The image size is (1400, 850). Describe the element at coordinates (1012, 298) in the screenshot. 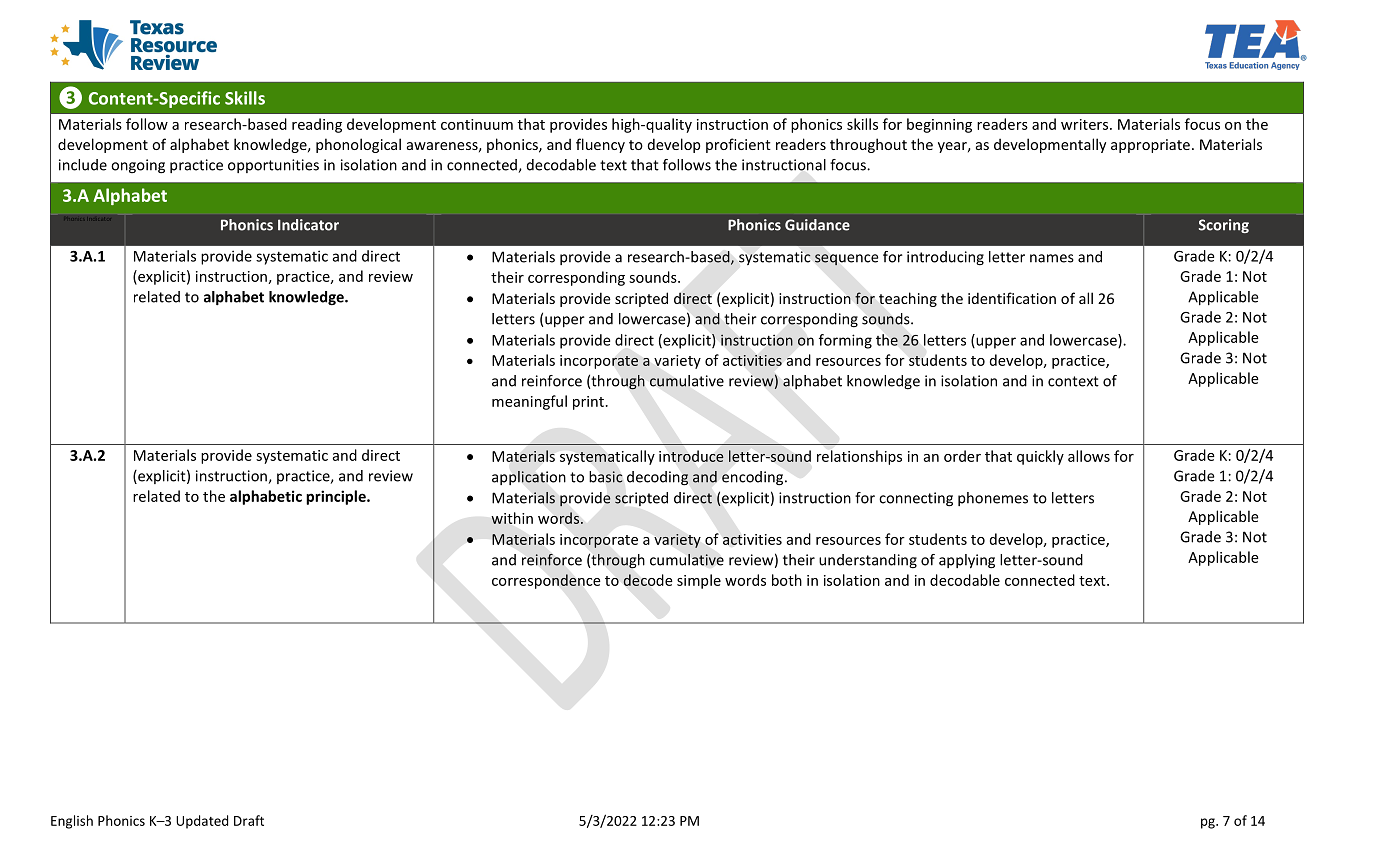

I see `identification` at that location.
